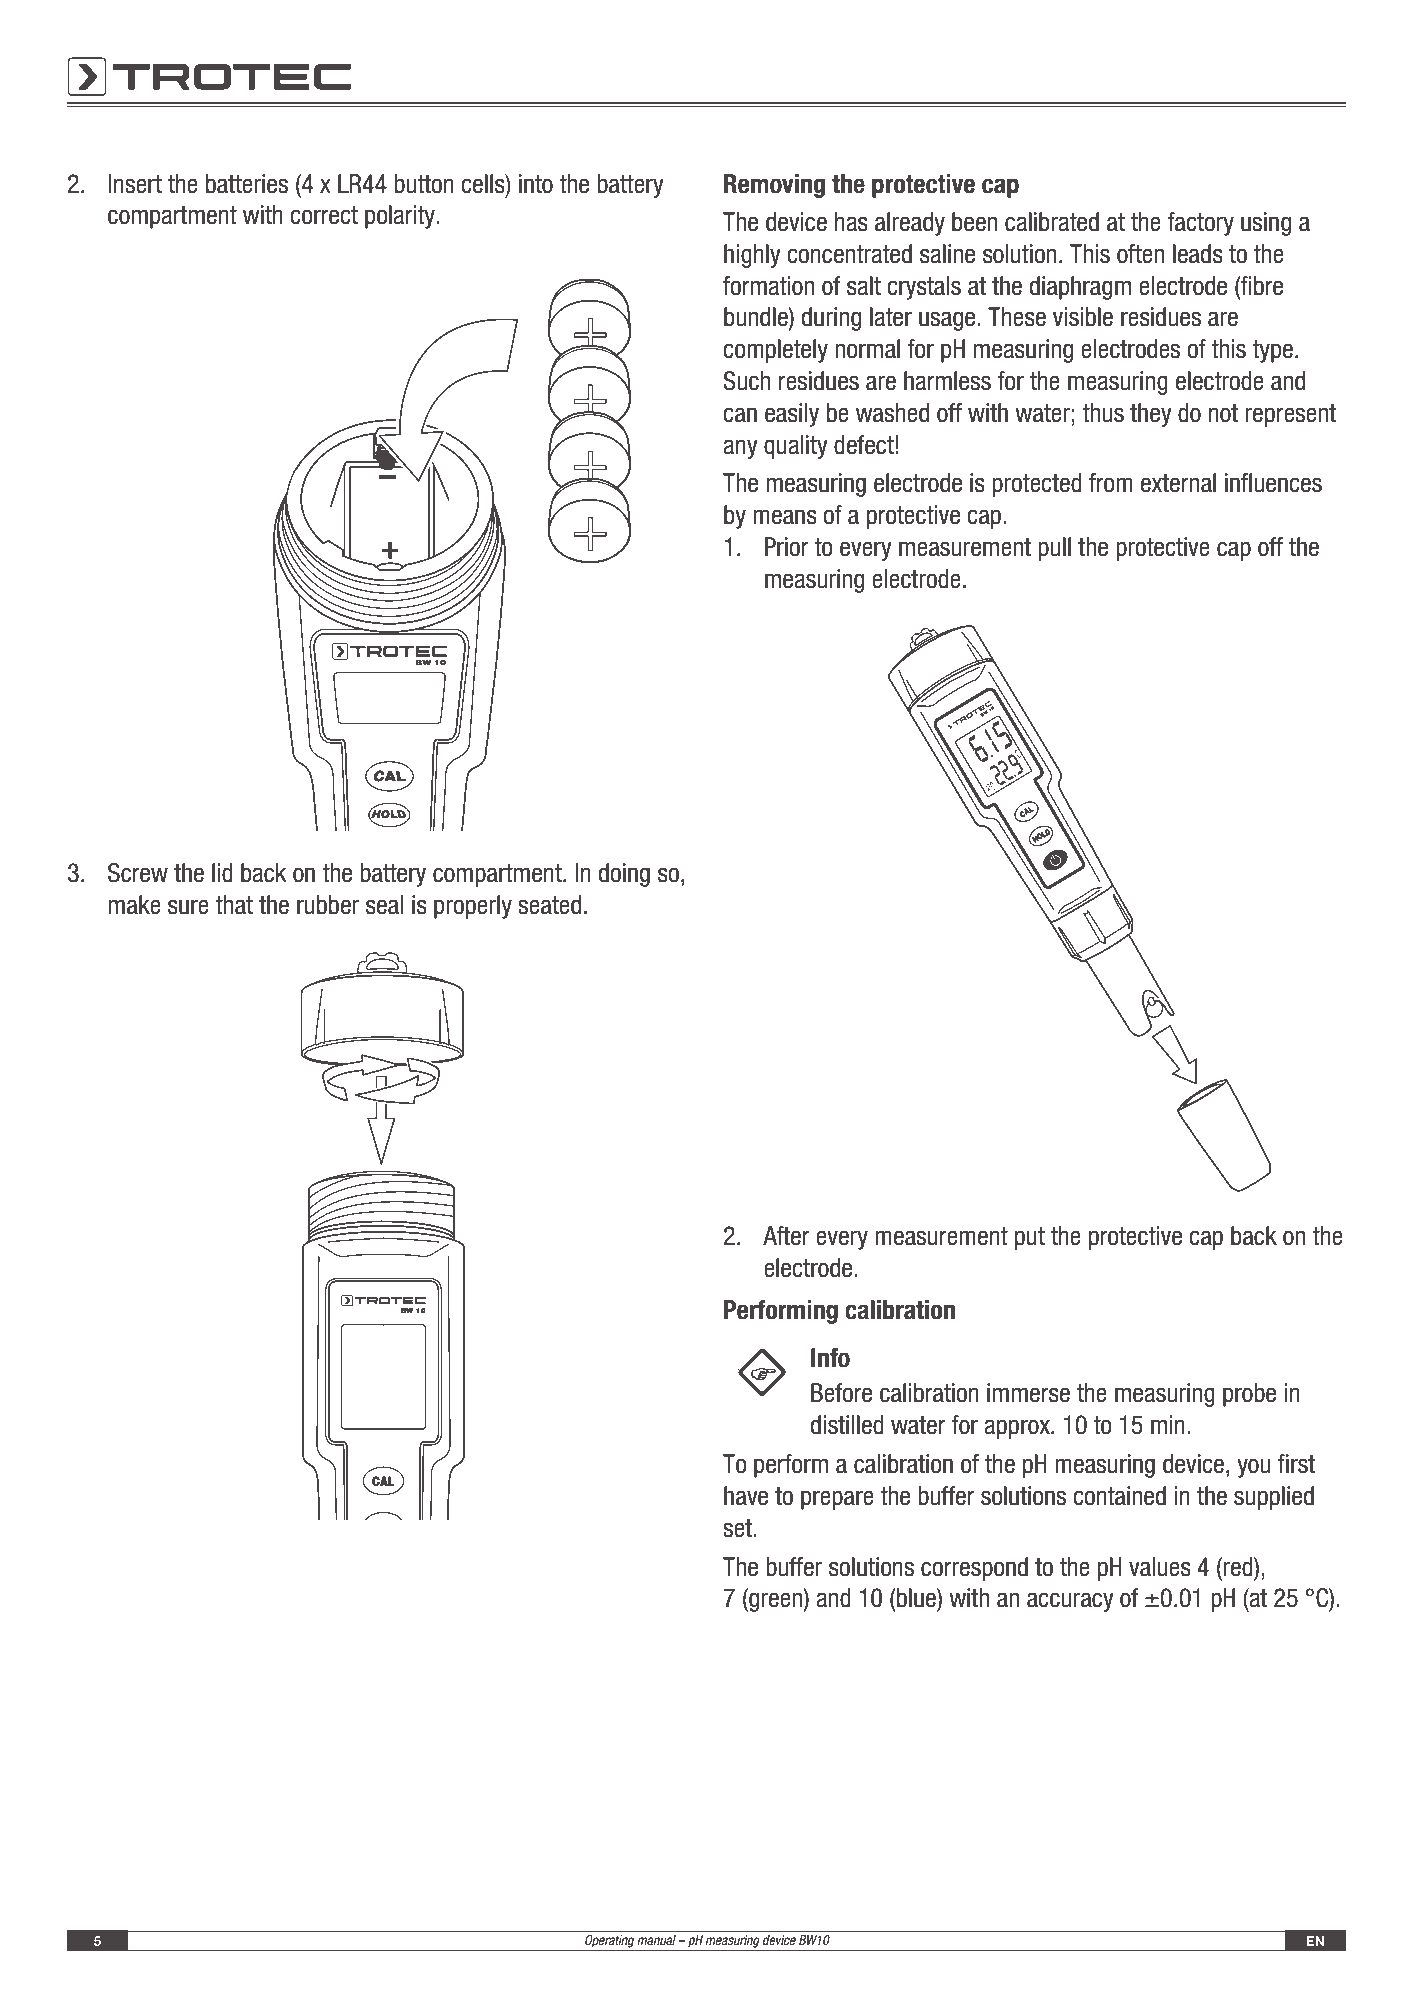 Image resolution: width=1413 pixels, height=1998 pixels. I want to click on correct, so click(324, 215).
